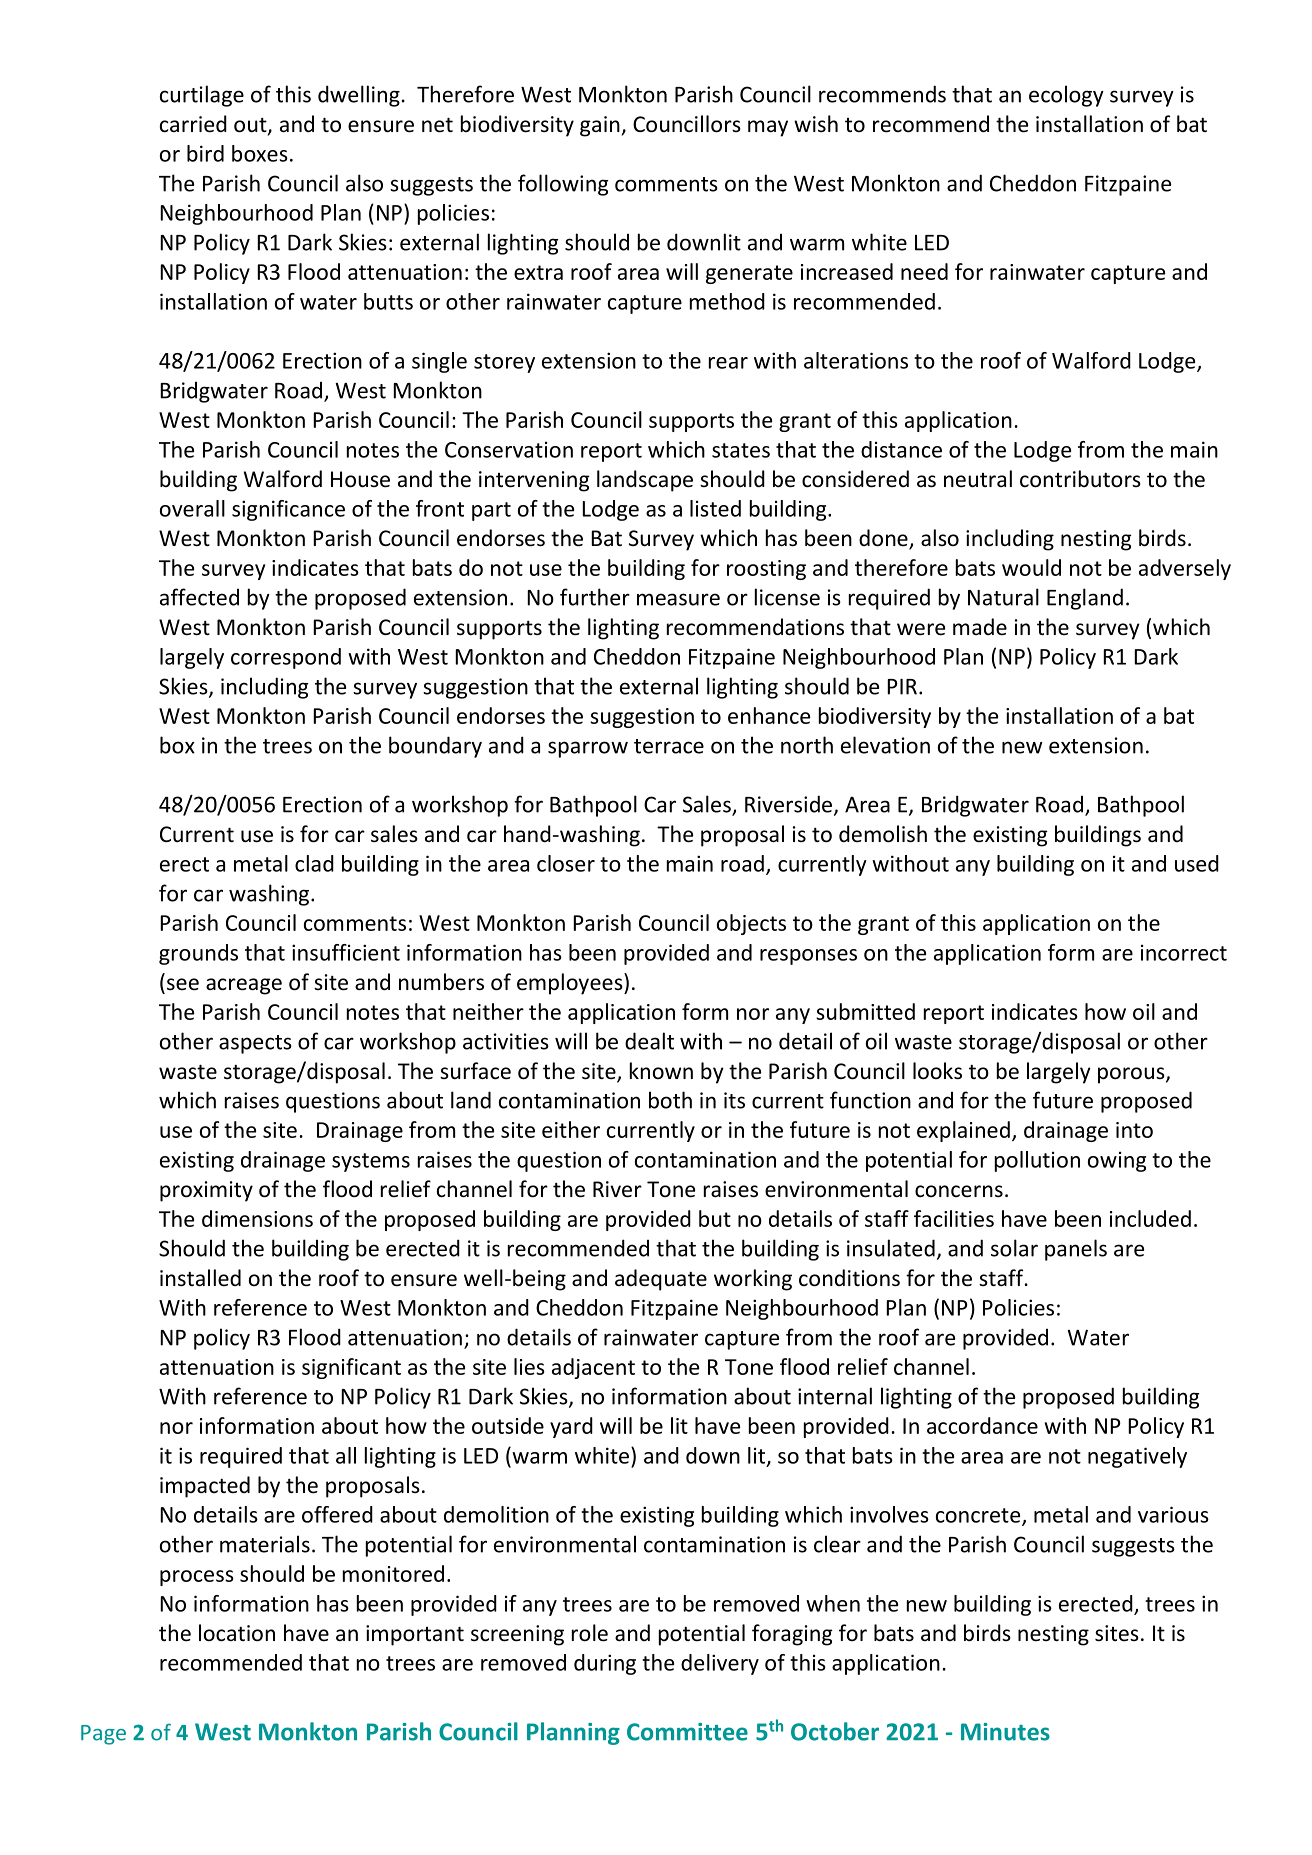  I want to click on made, so click(980, 626).
